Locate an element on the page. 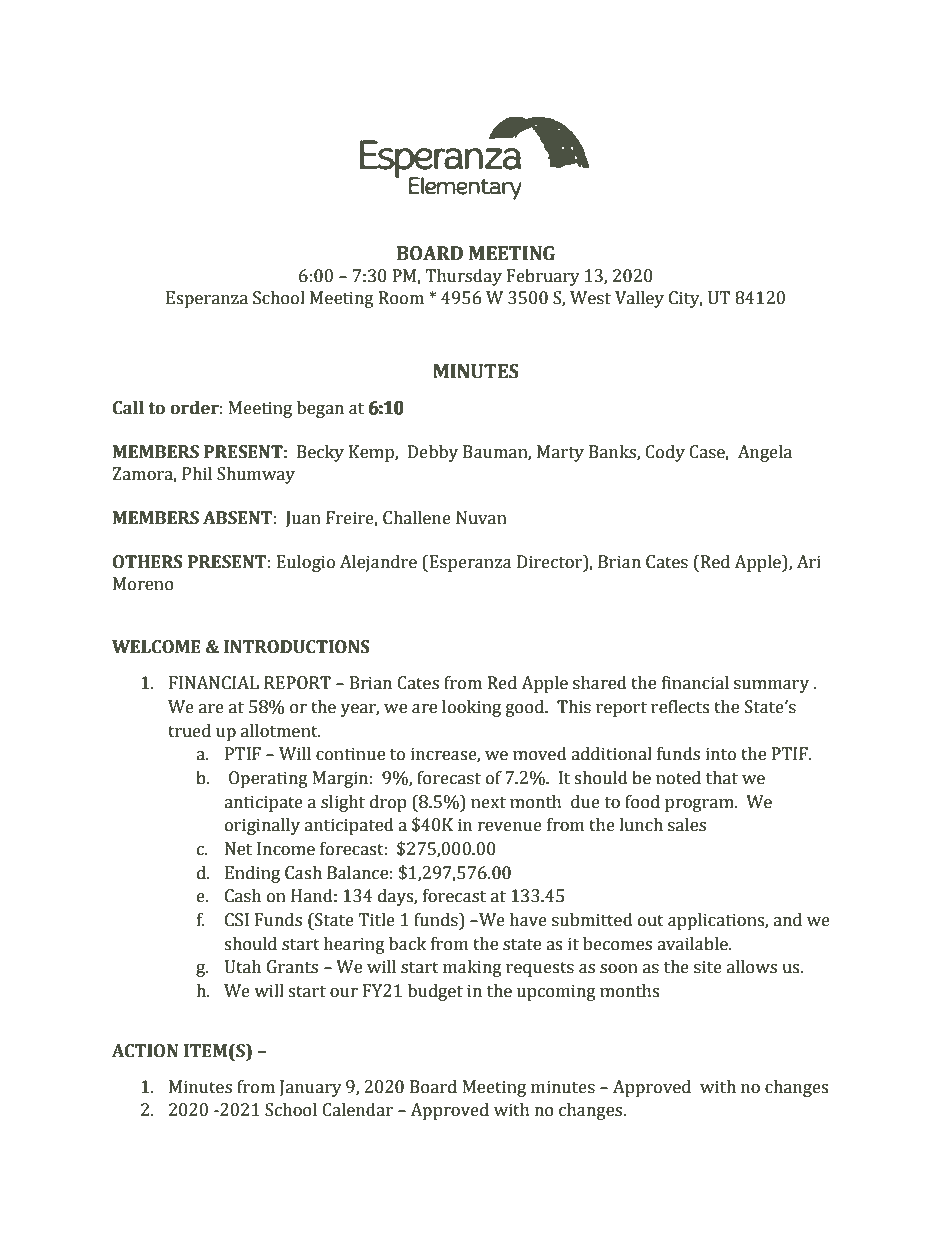  Call is located at coordinates (128, 408).
